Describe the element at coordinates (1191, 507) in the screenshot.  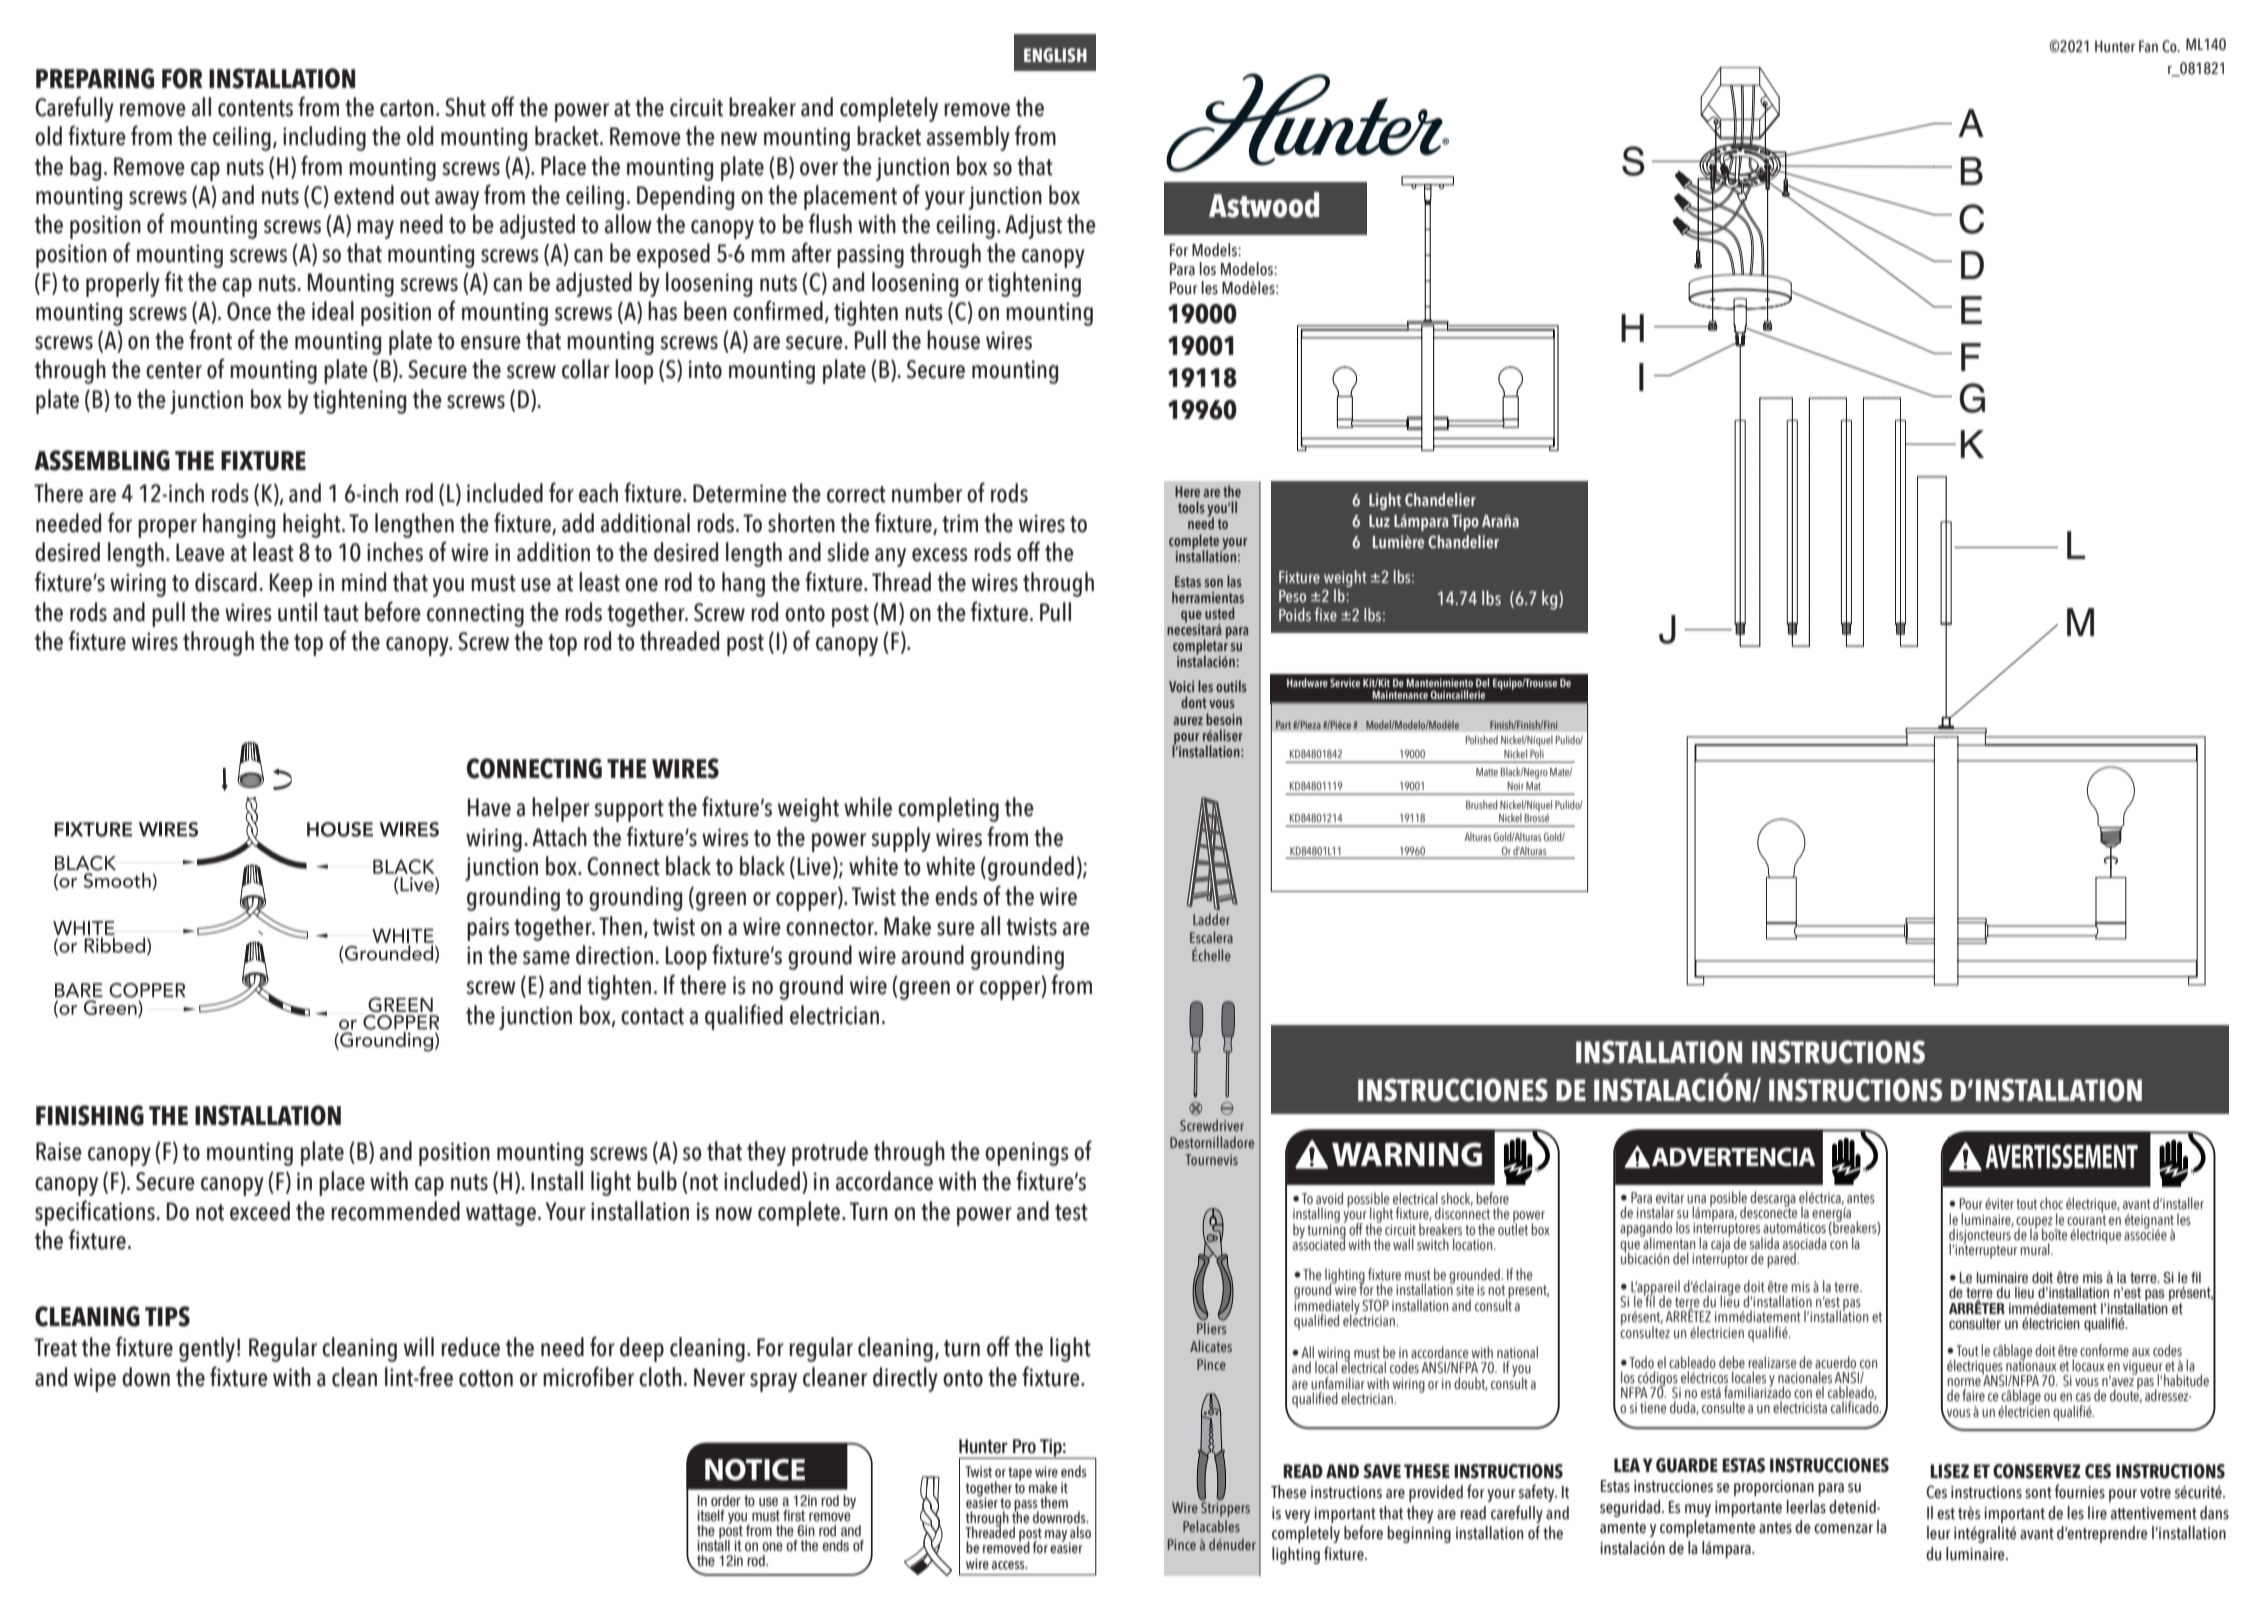
I see `tools` at that location.
